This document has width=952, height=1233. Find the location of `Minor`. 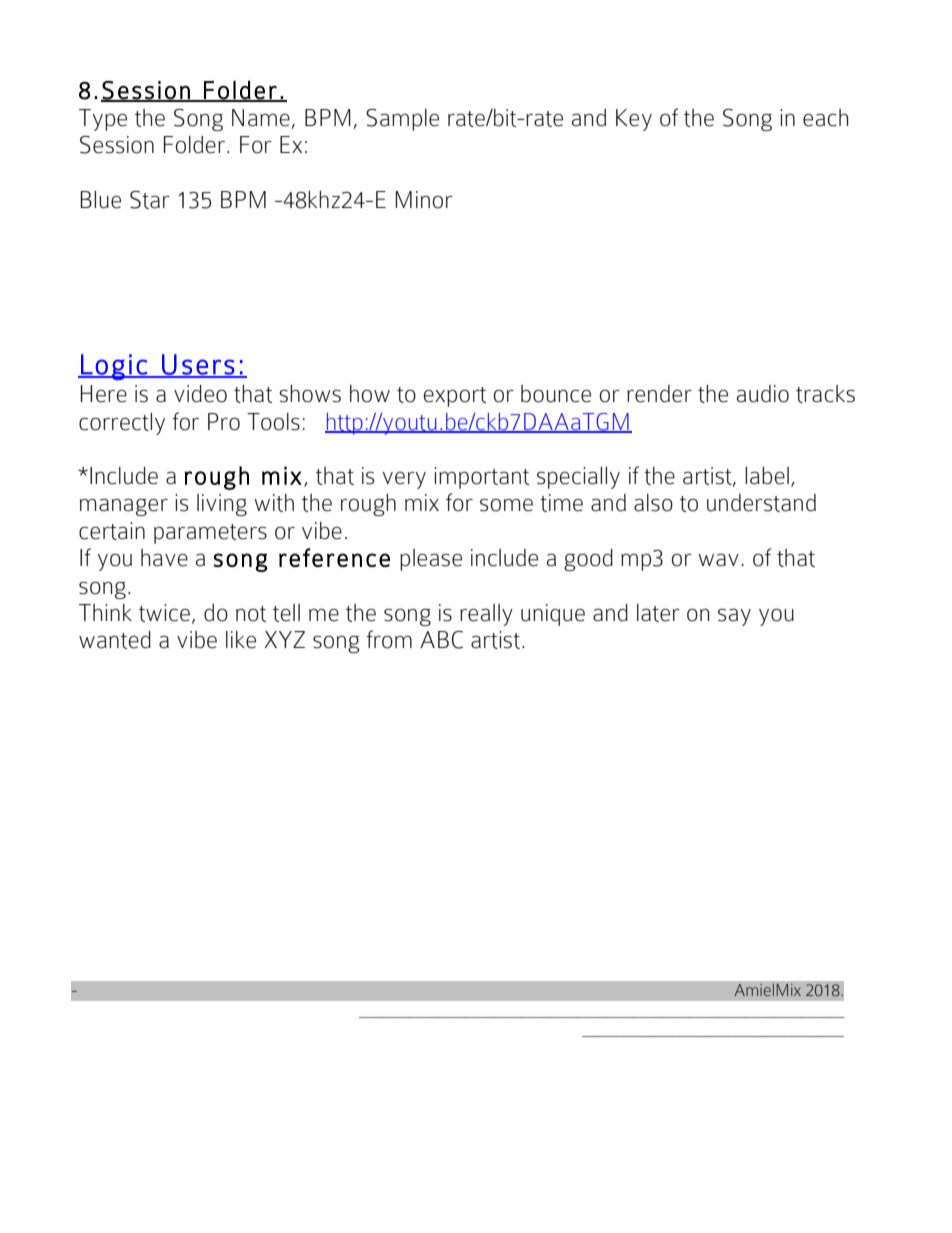

Minor is located at coordinates (424, 200).
